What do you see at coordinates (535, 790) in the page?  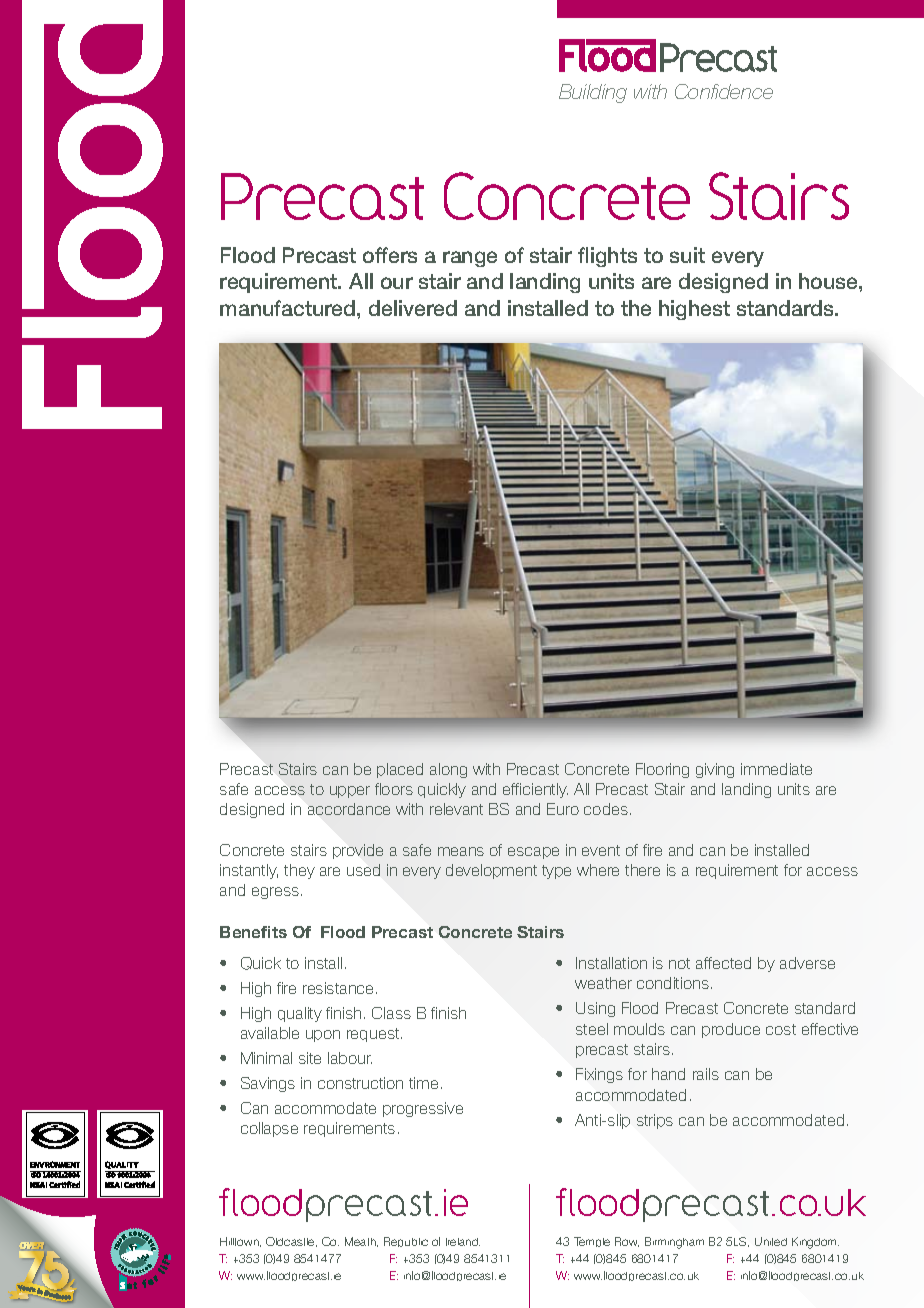 I see `efficiently` at bounding box center [535, 790].
